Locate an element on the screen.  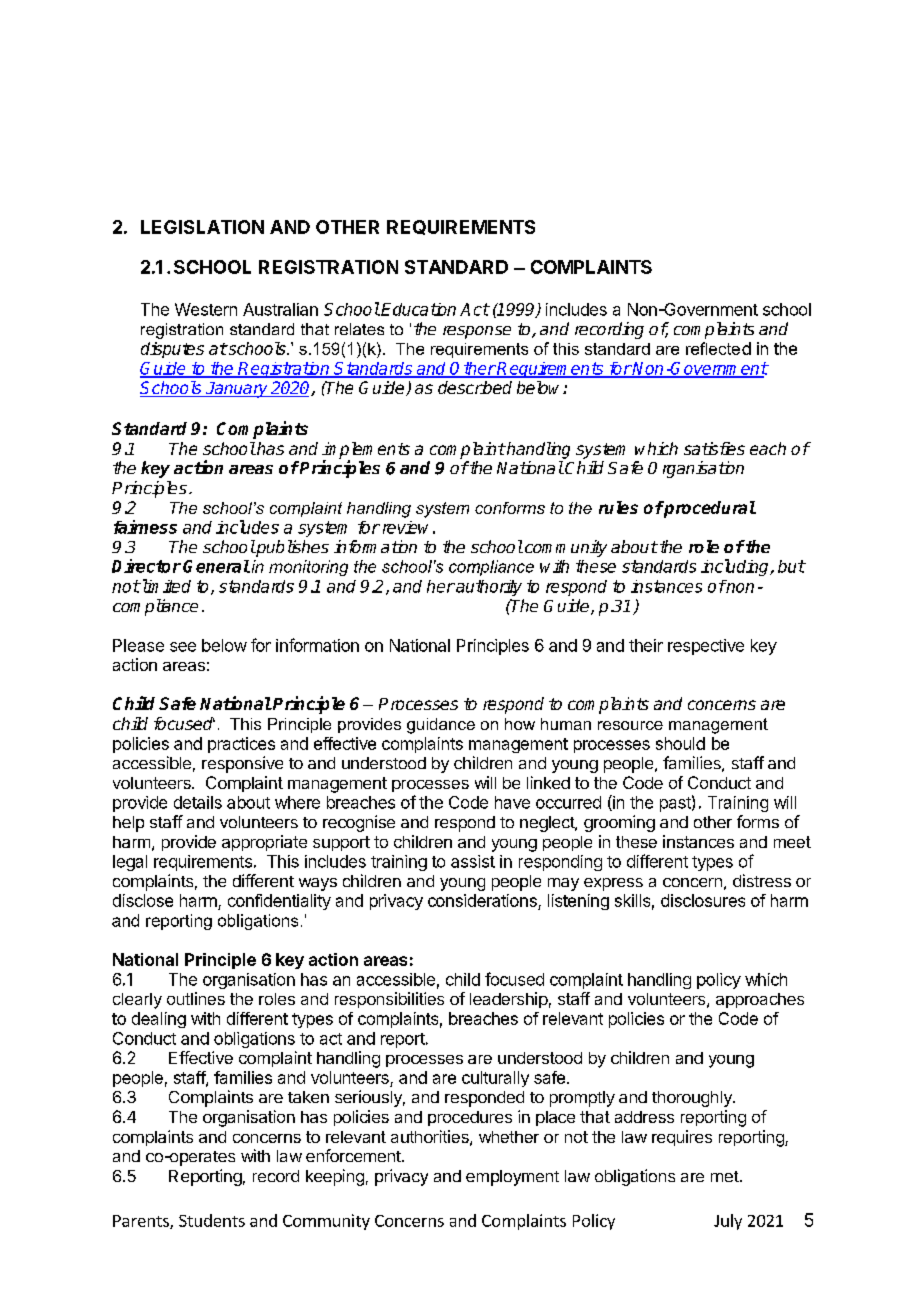
outlines is located at coordinates (196, 998).
